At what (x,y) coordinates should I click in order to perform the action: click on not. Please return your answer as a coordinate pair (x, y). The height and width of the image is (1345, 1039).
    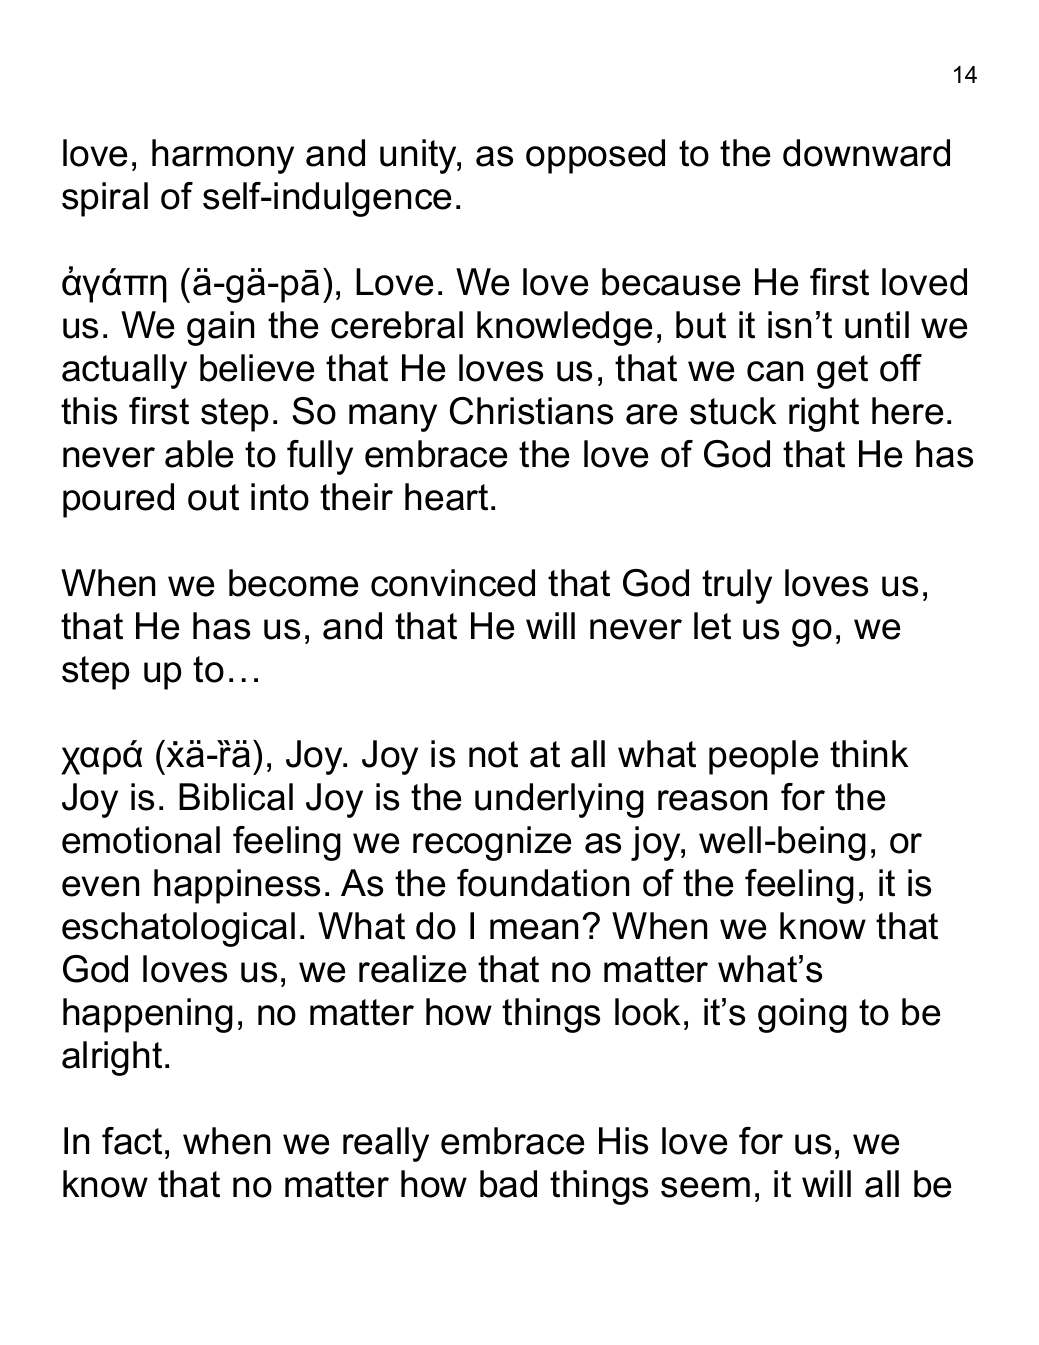
    Looking at the image, I should click on (493, 754).
